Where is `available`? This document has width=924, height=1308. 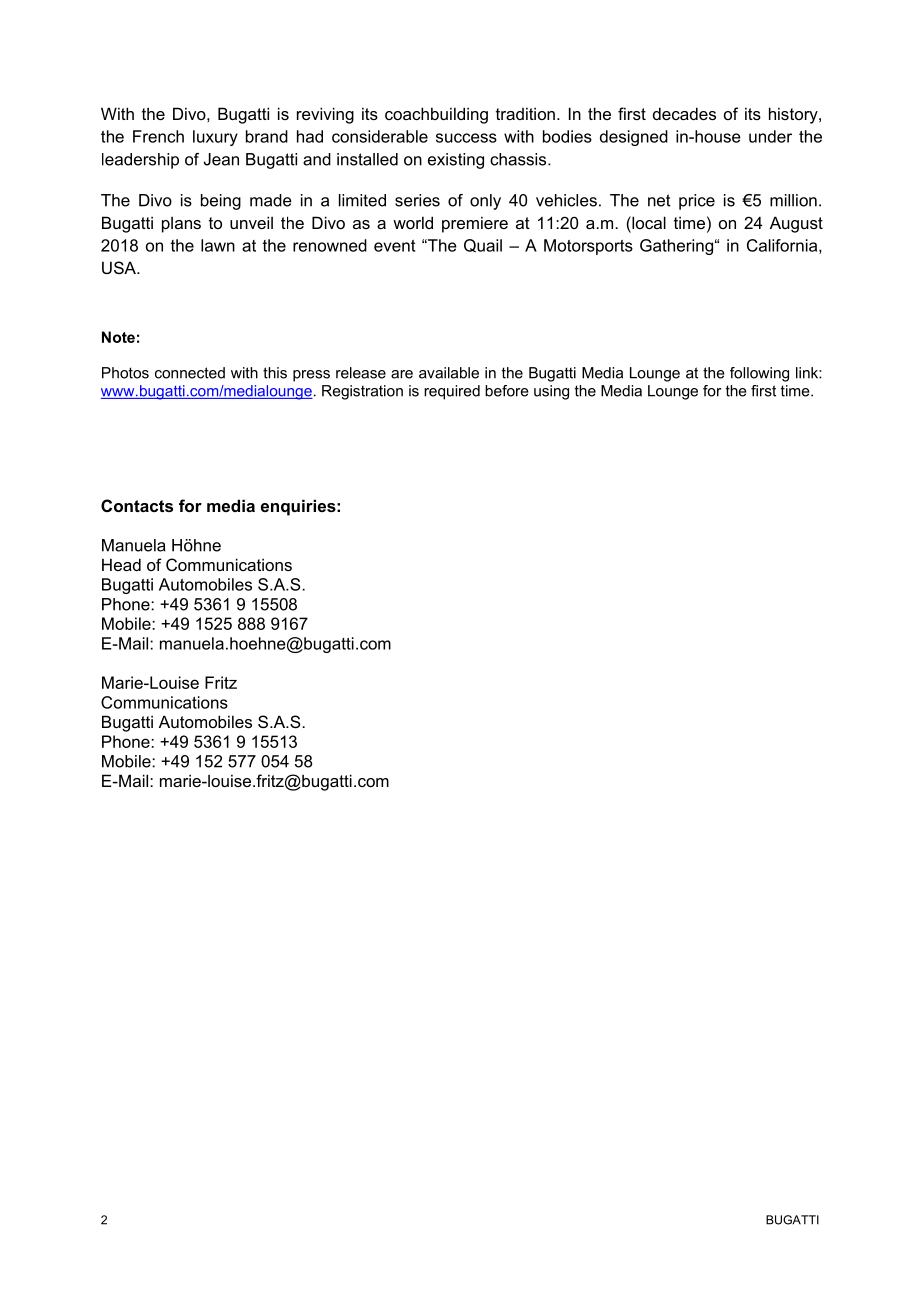
available is located at coordinates (449, 373).
